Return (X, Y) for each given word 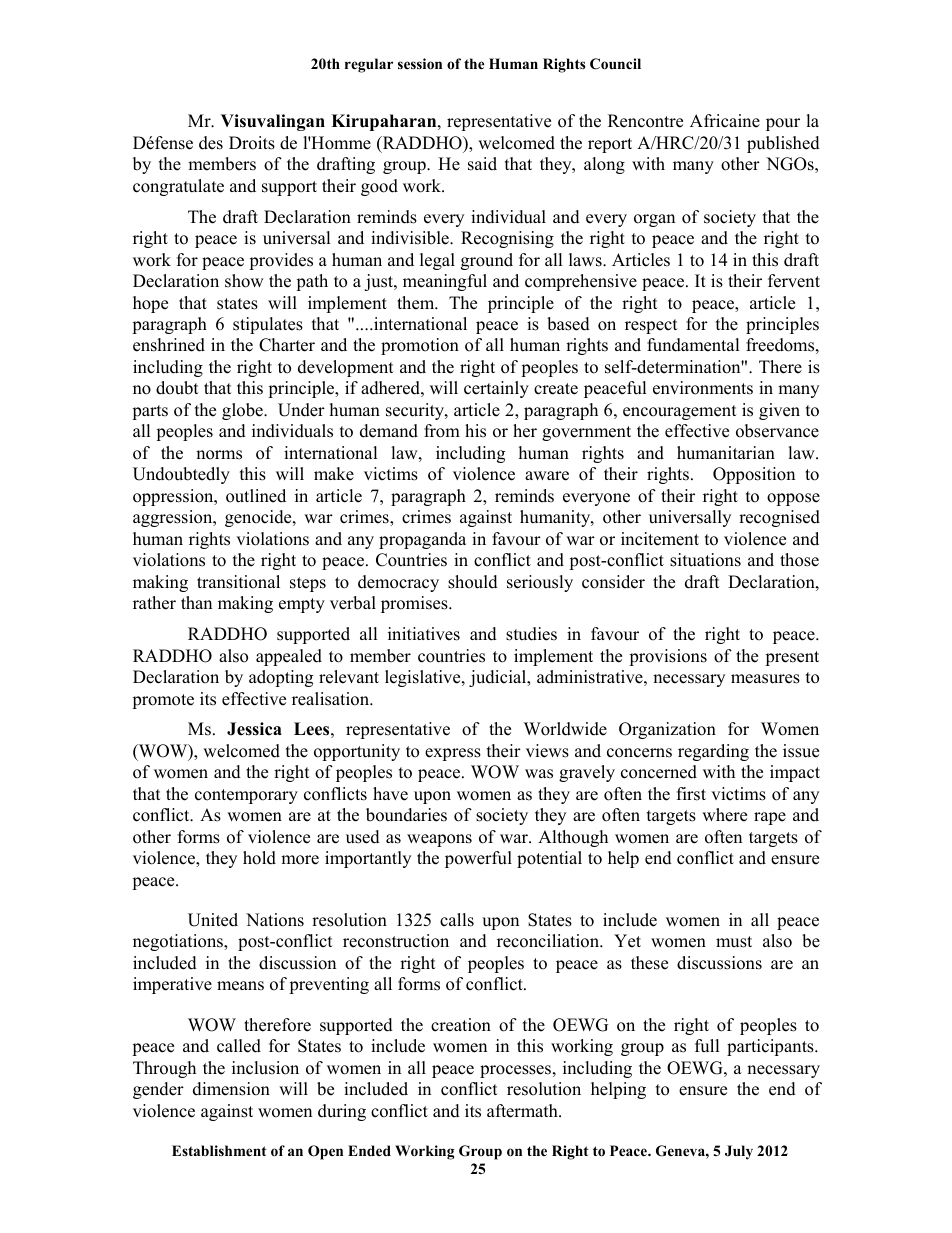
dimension (231, 1089)
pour (783, 124)
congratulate (178, 187)
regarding (713, 752)
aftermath (523, 1111)
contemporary (246, 796)
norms (219, 455)
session (420, 64)
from (442, 431)
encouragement (680, 412)
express (453, 754)
